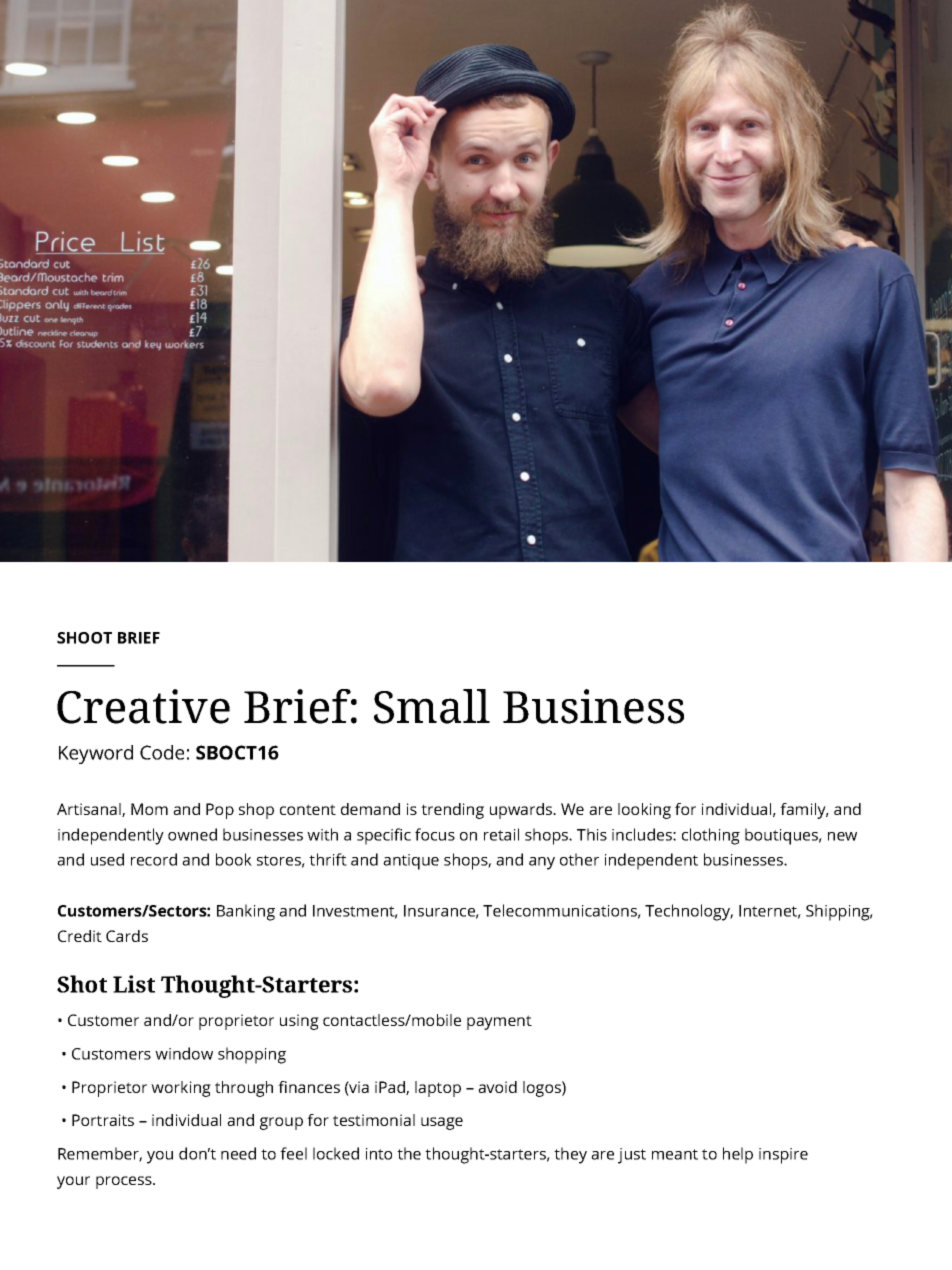 This document has width=952, height=1270. What do you see at coordinates (644, 811) in the document?
I see `looking` at bounding box center [644, 811].
